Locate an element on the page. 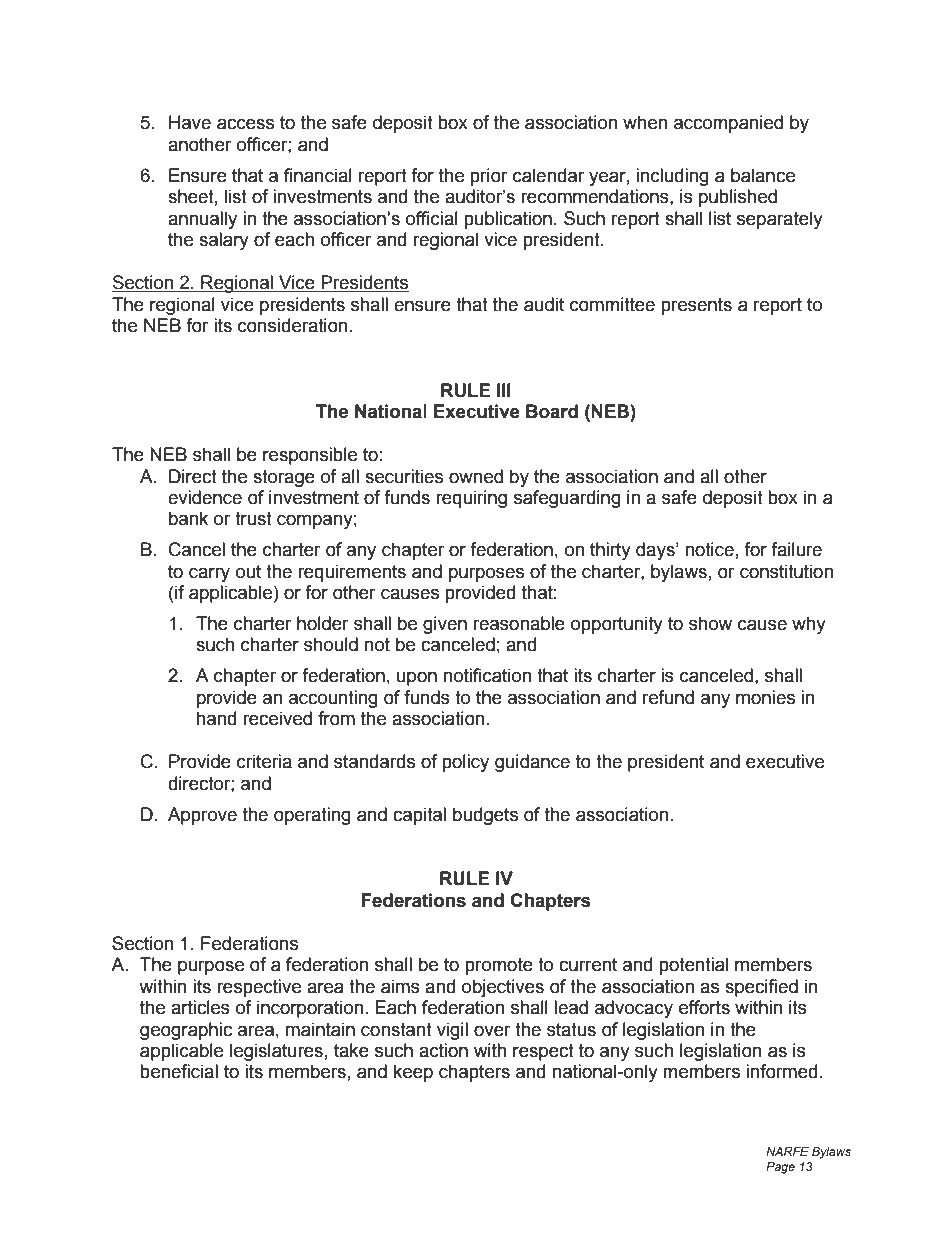 The width and height of the page is (952, 1233). Approve is located at coordinates (202, 816).
